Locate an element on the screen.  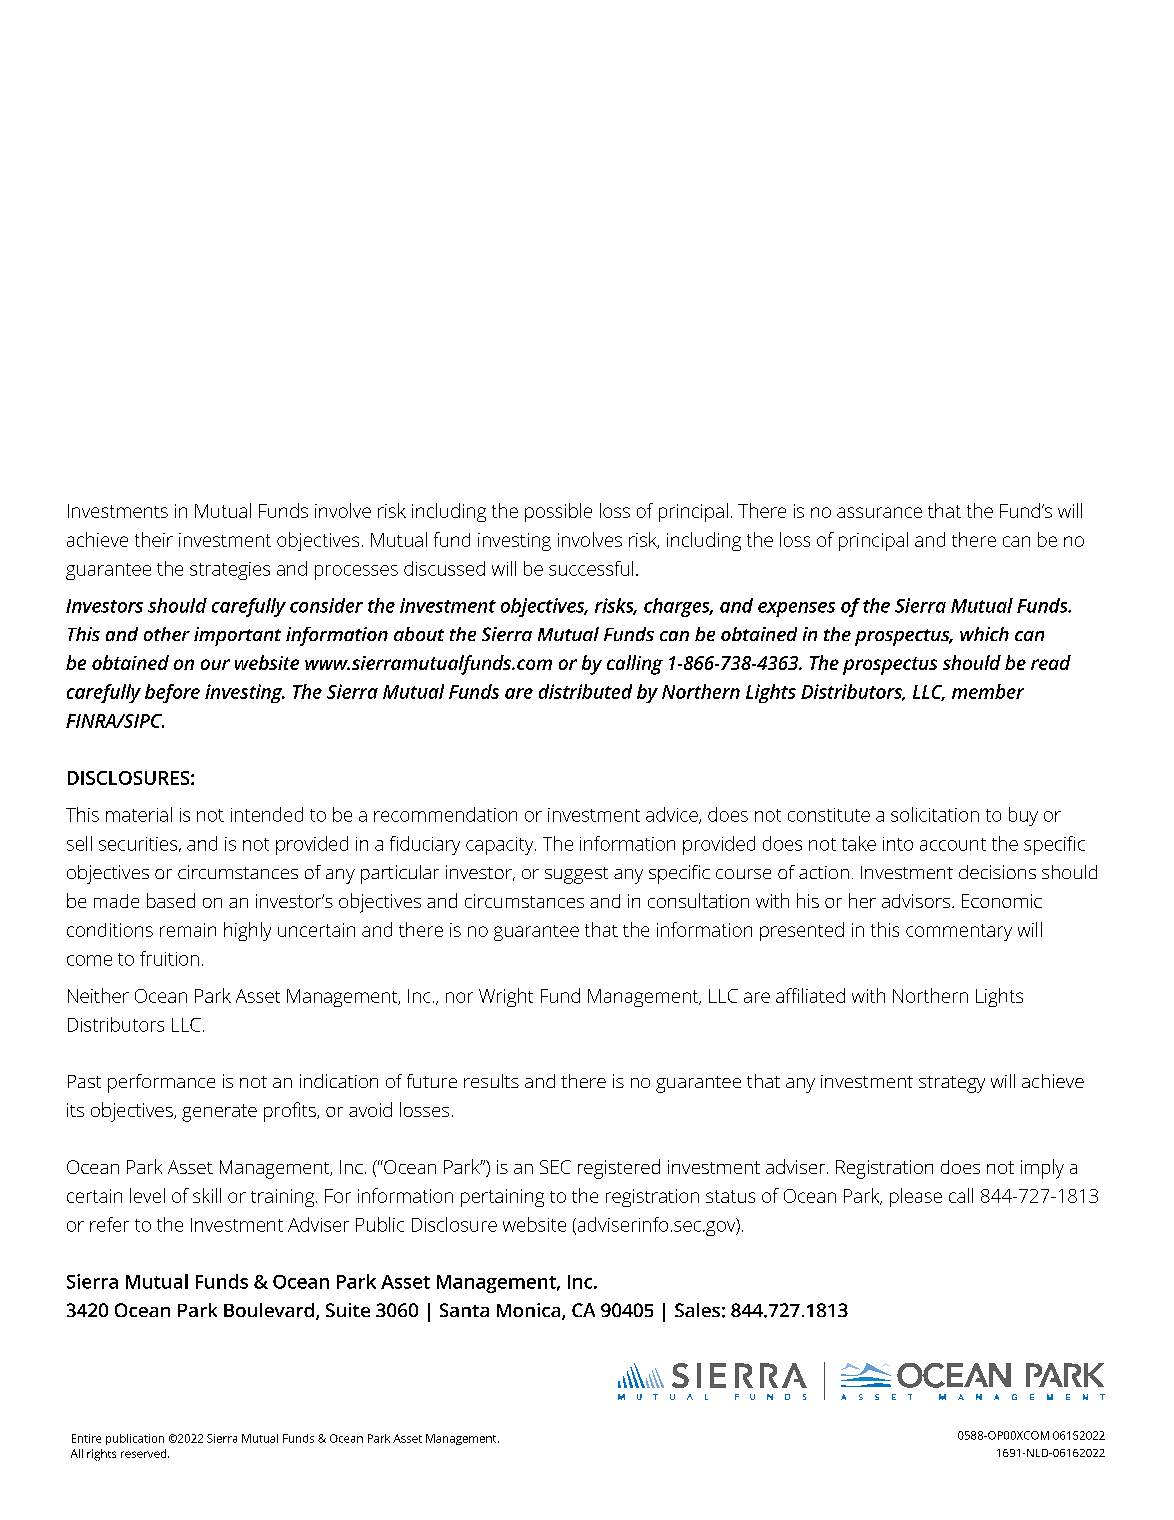
fruition is located at coordinates (169, 958).
